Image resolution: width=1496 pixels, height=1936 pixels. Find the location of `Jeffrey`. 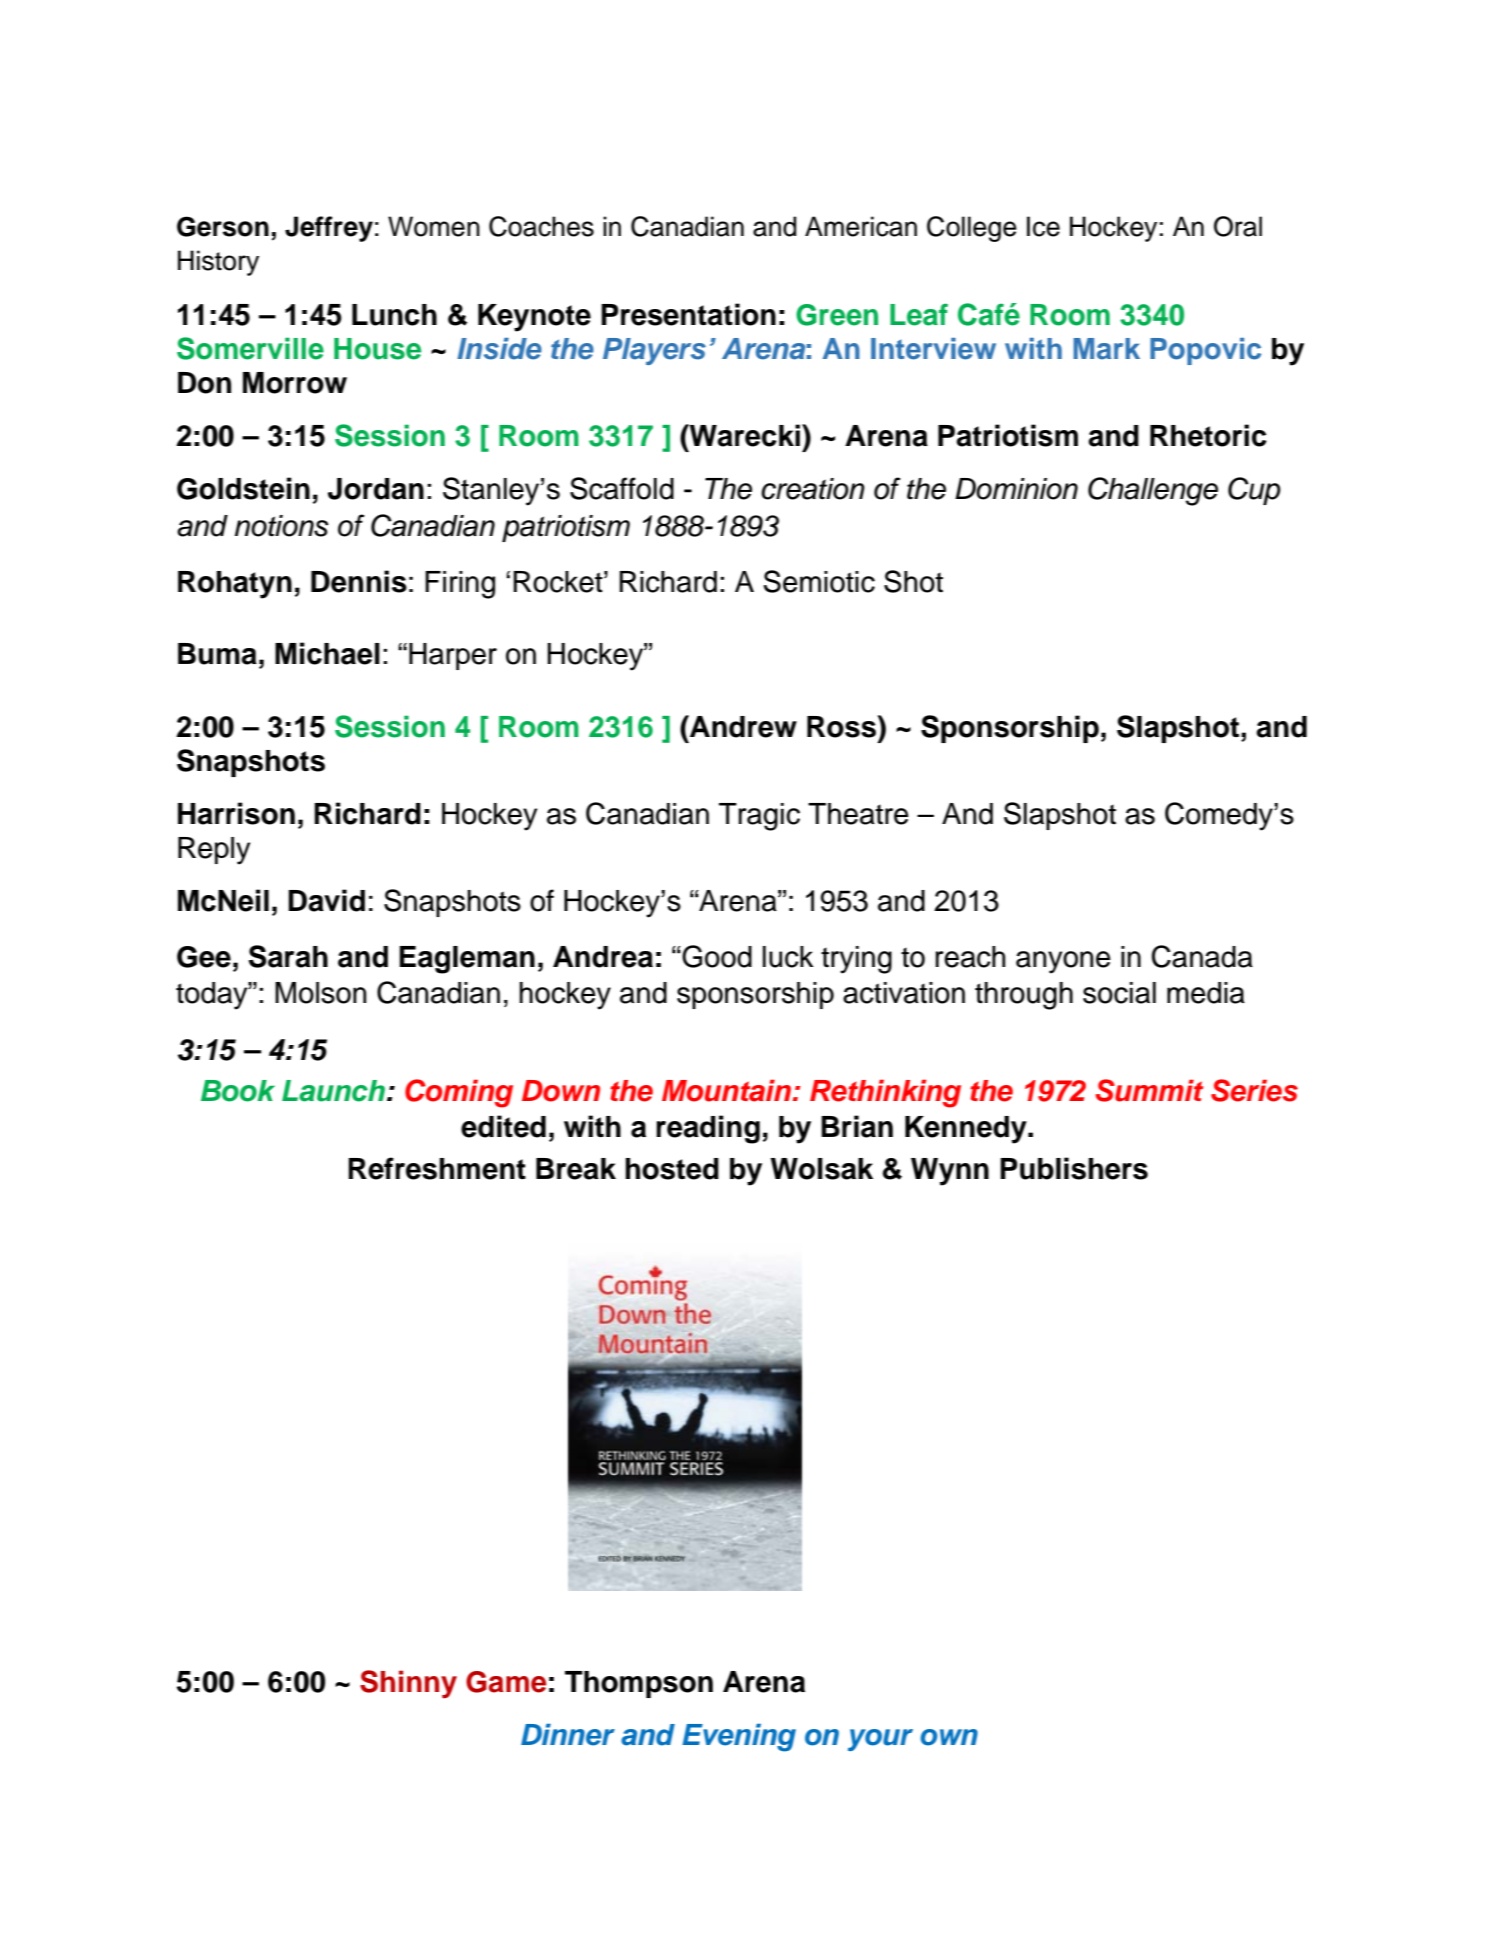

Jeffrey is located at coordinates (329, 229).
